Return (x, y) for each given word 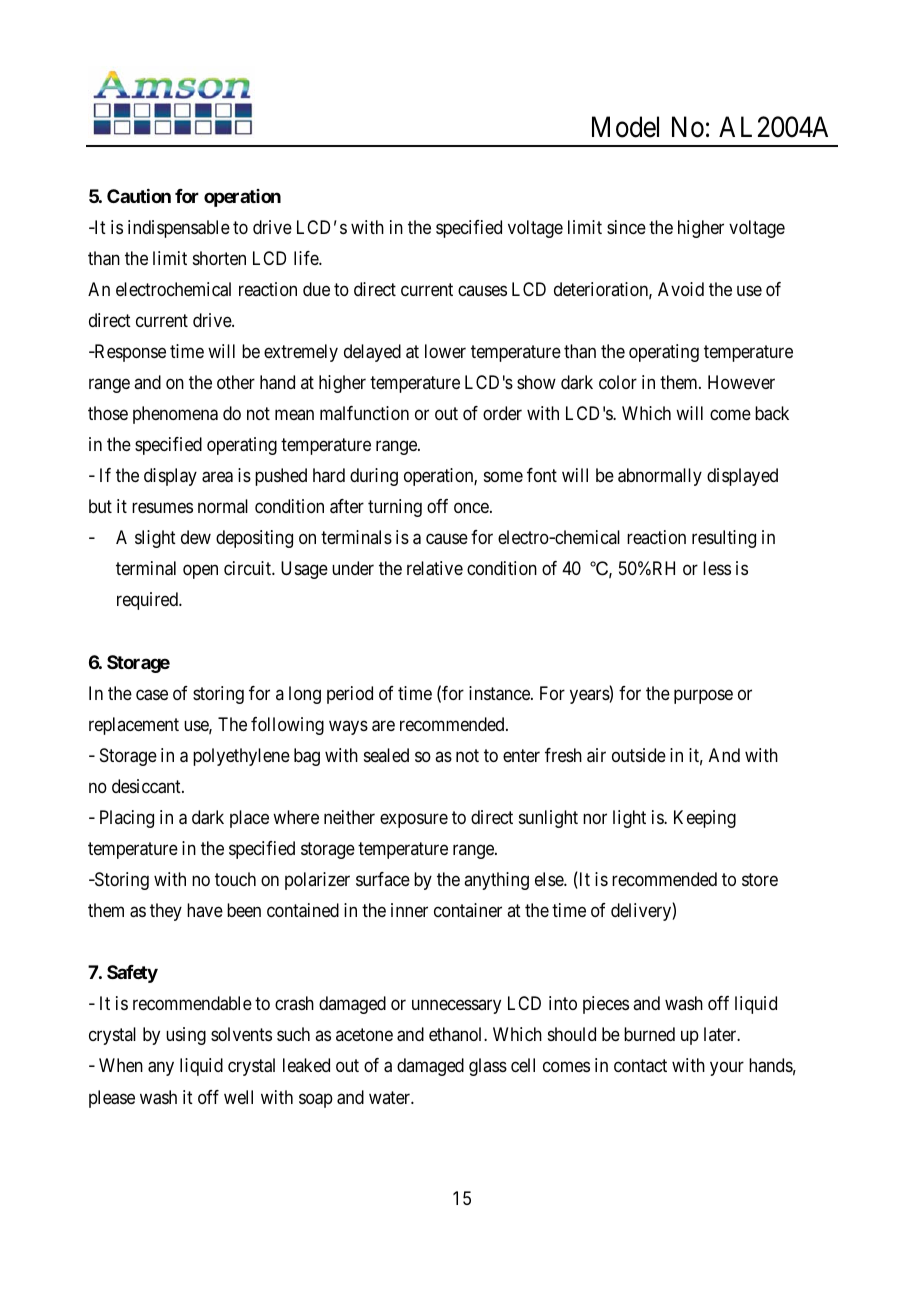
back (772, 413)
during (374, 477)
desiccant (147, 786)
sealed (386, 755)
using (186, 1036)
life (307, 258)
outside (639, 755)
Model (625, 127)
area (217, 477)
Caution (139, 196)
